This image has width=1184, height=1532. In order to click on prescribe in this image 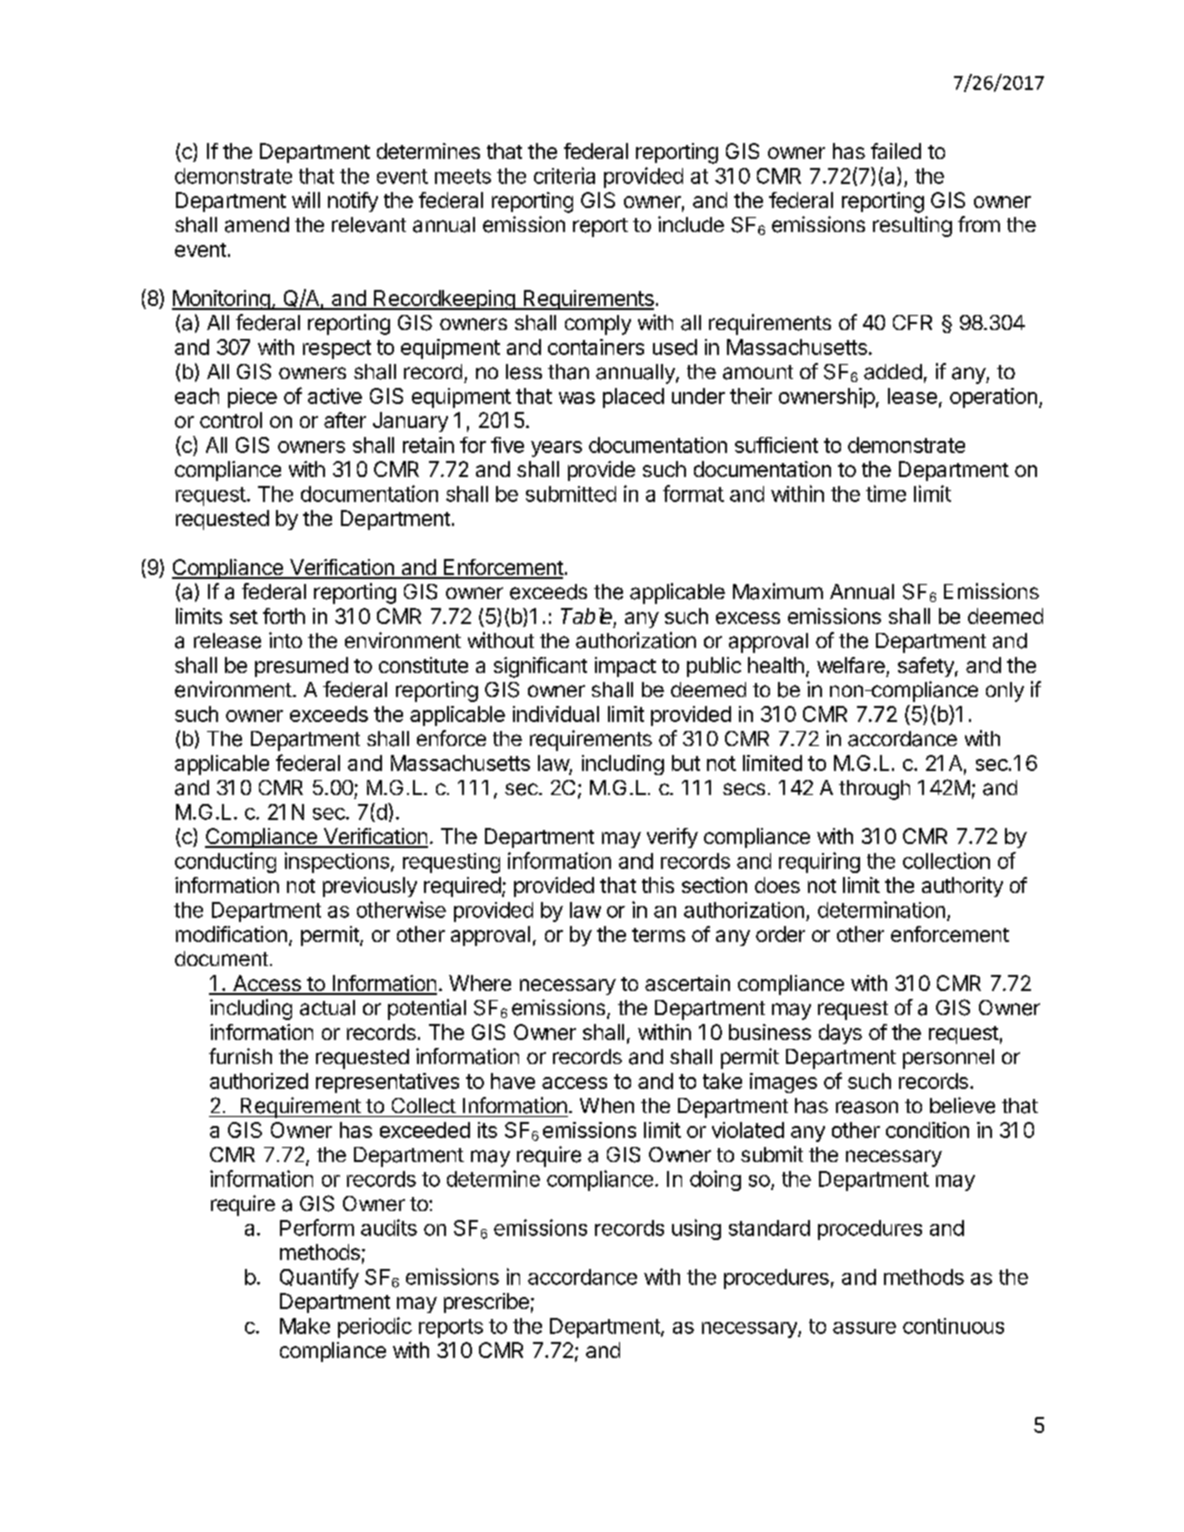, I will do `click(486, 1303)`.
